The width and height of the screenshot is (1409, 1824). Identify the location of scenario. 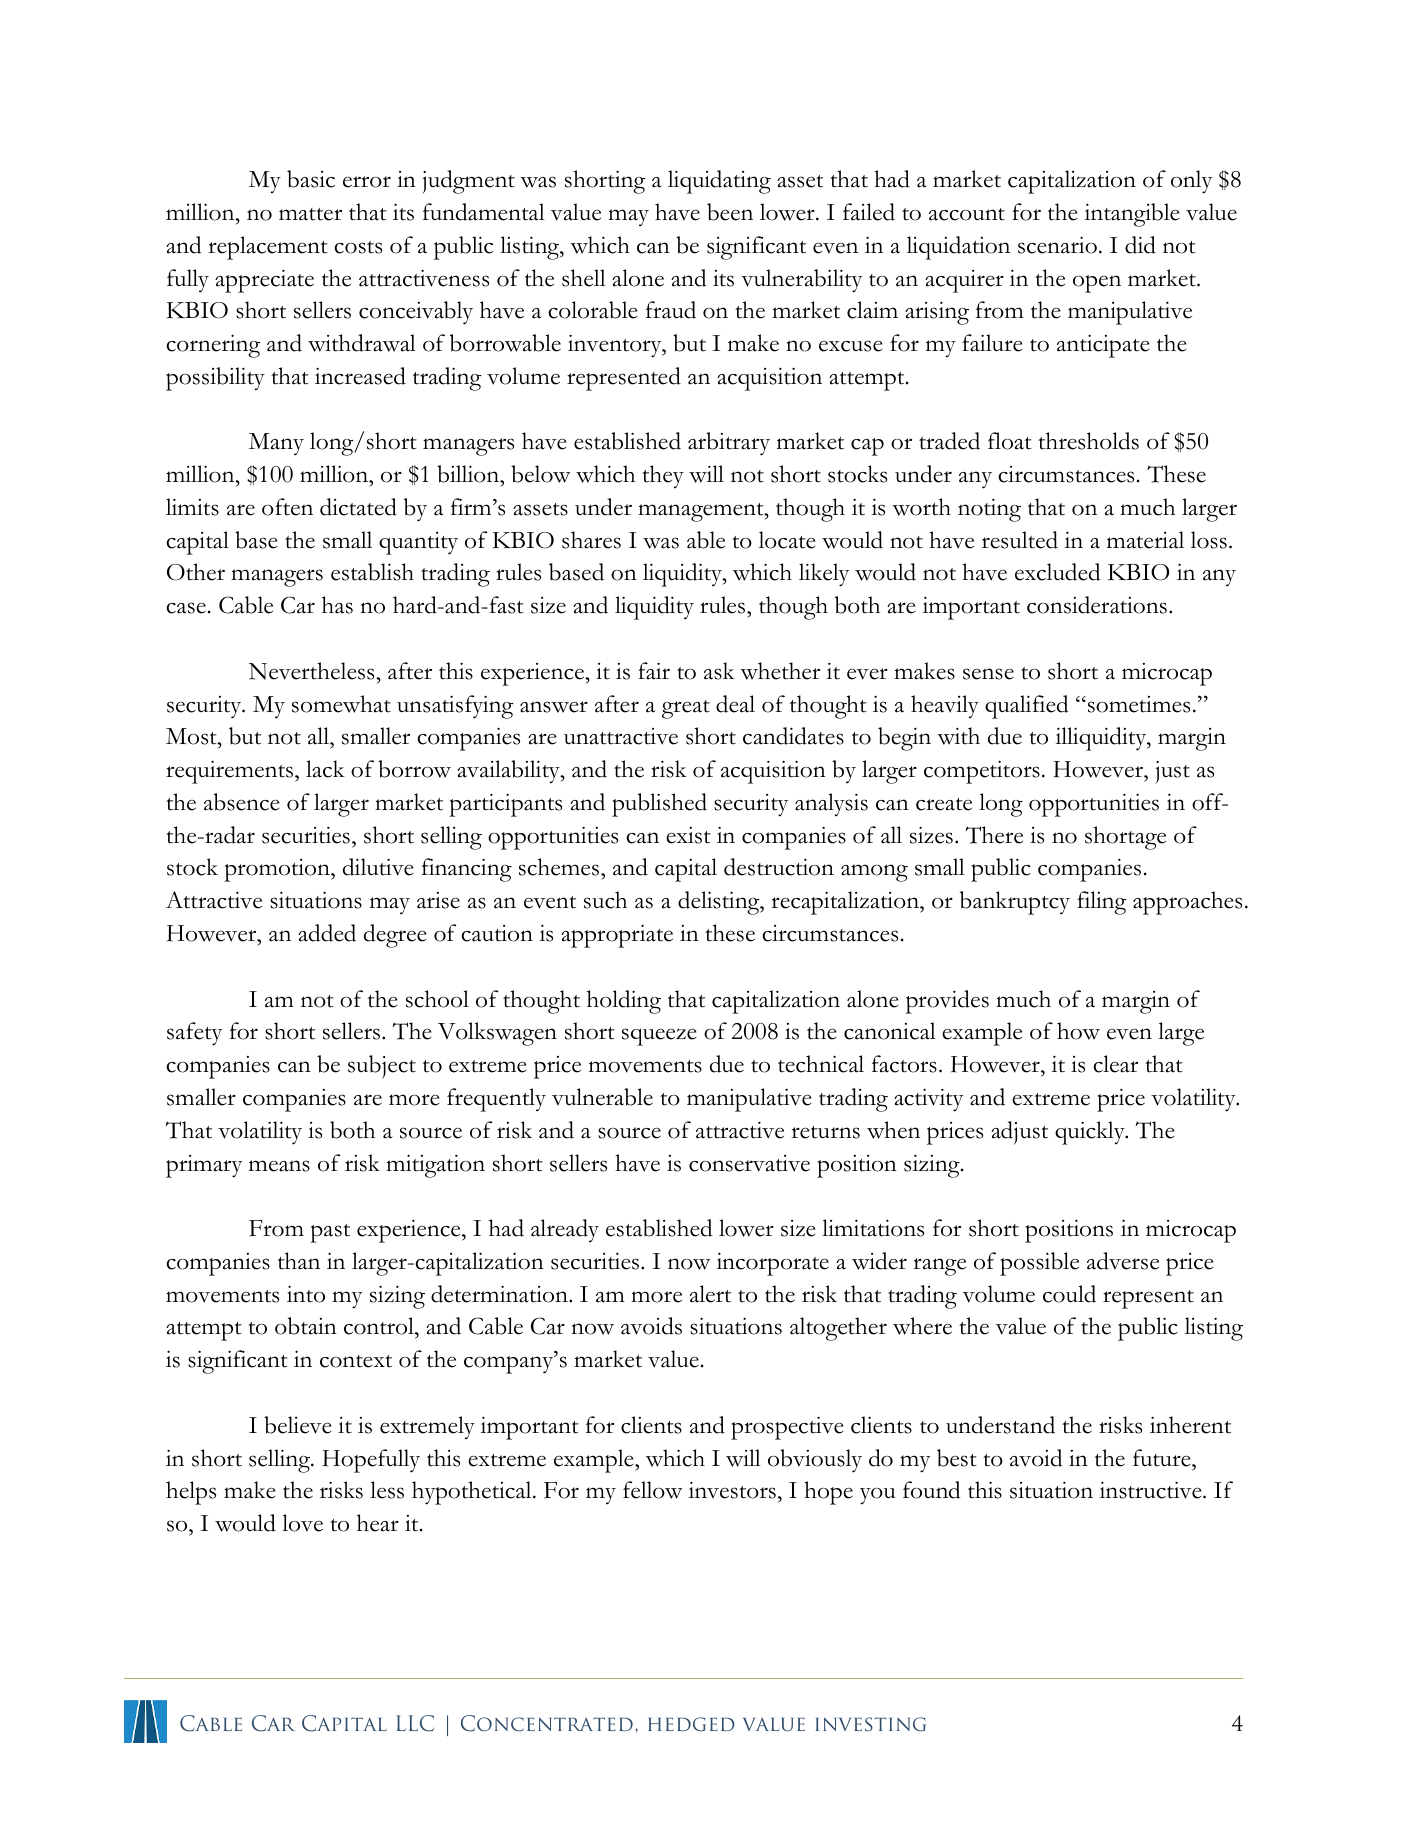
(1057, 245).
